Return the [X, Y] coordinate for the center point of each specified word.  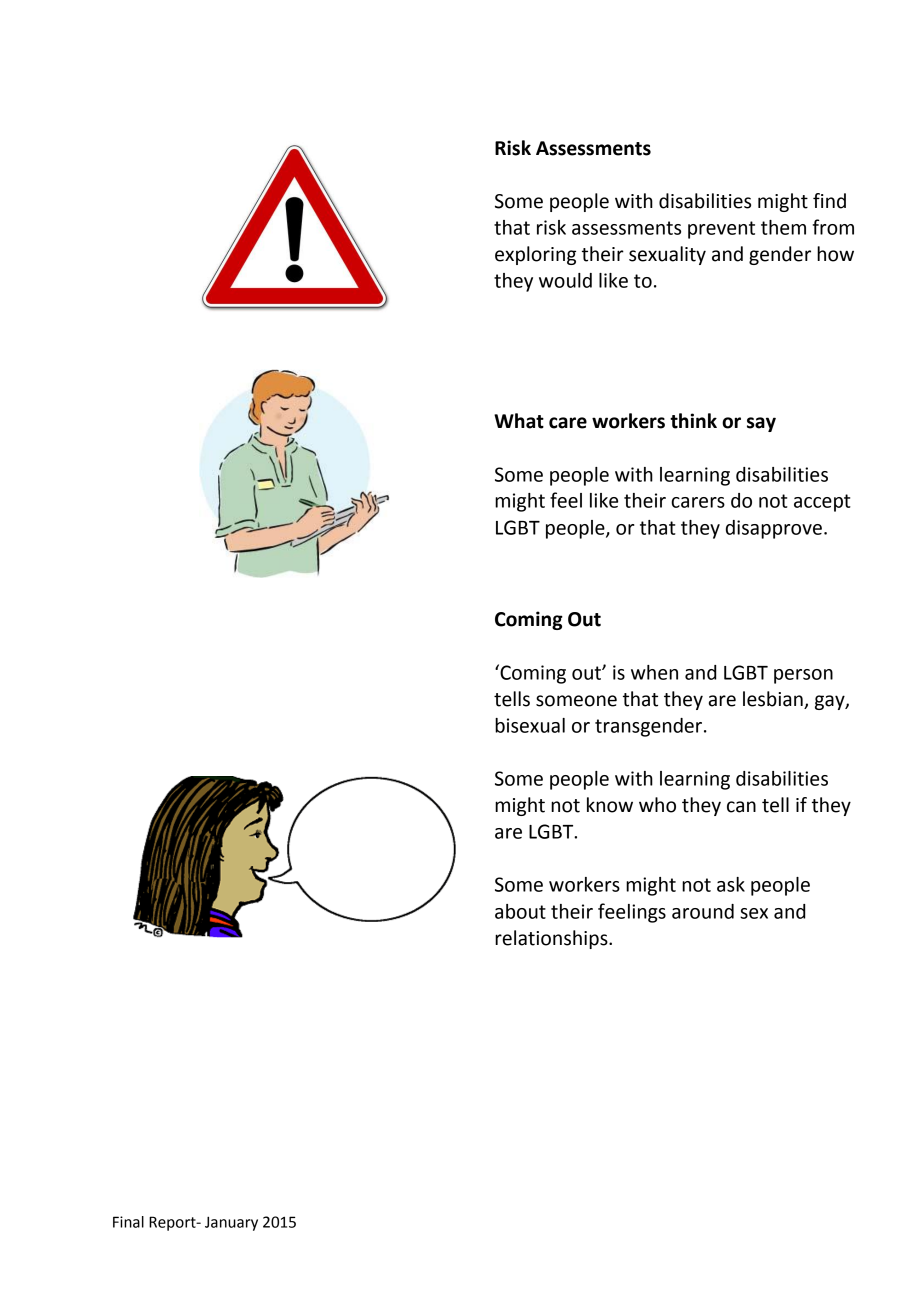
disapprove [774, 529]
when [654, 672]
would [565, 280]
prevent [721, 230]
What [519, 421]
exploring [535, 255]
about [520, 911]
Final [128, 1222]
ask [731, 884]
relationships [552, 939]
